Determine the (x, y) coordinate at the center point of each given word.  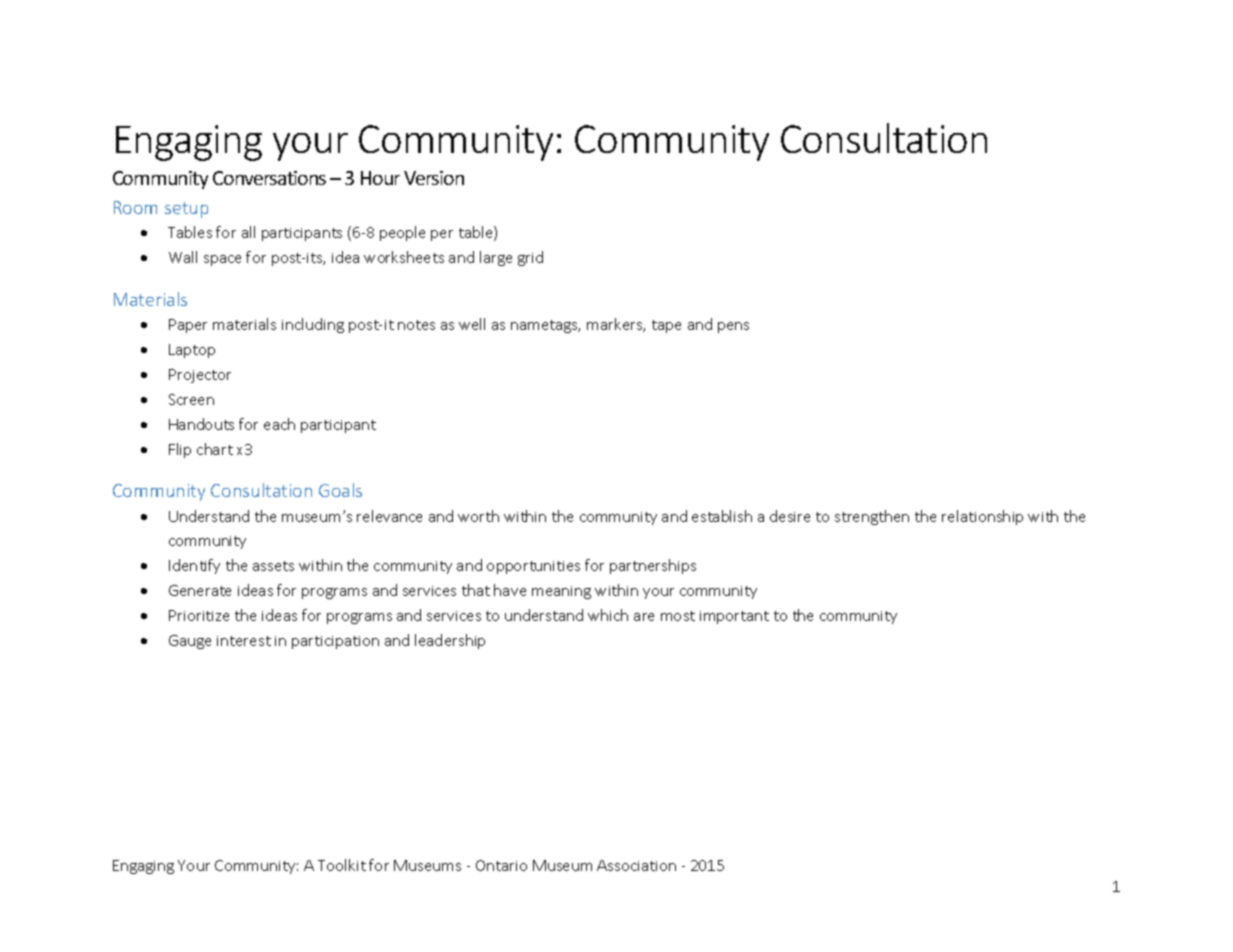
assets (273, 566)
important (734, 617)
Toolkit (342, 865)
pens (733, 327)
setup (186, 210)
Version (434, 178)
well (472, 324)
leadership (450, 641)
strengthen (872, 517)
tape (666, 326)
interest (244, 641)
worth (478, 516)
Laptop (192, 351)
